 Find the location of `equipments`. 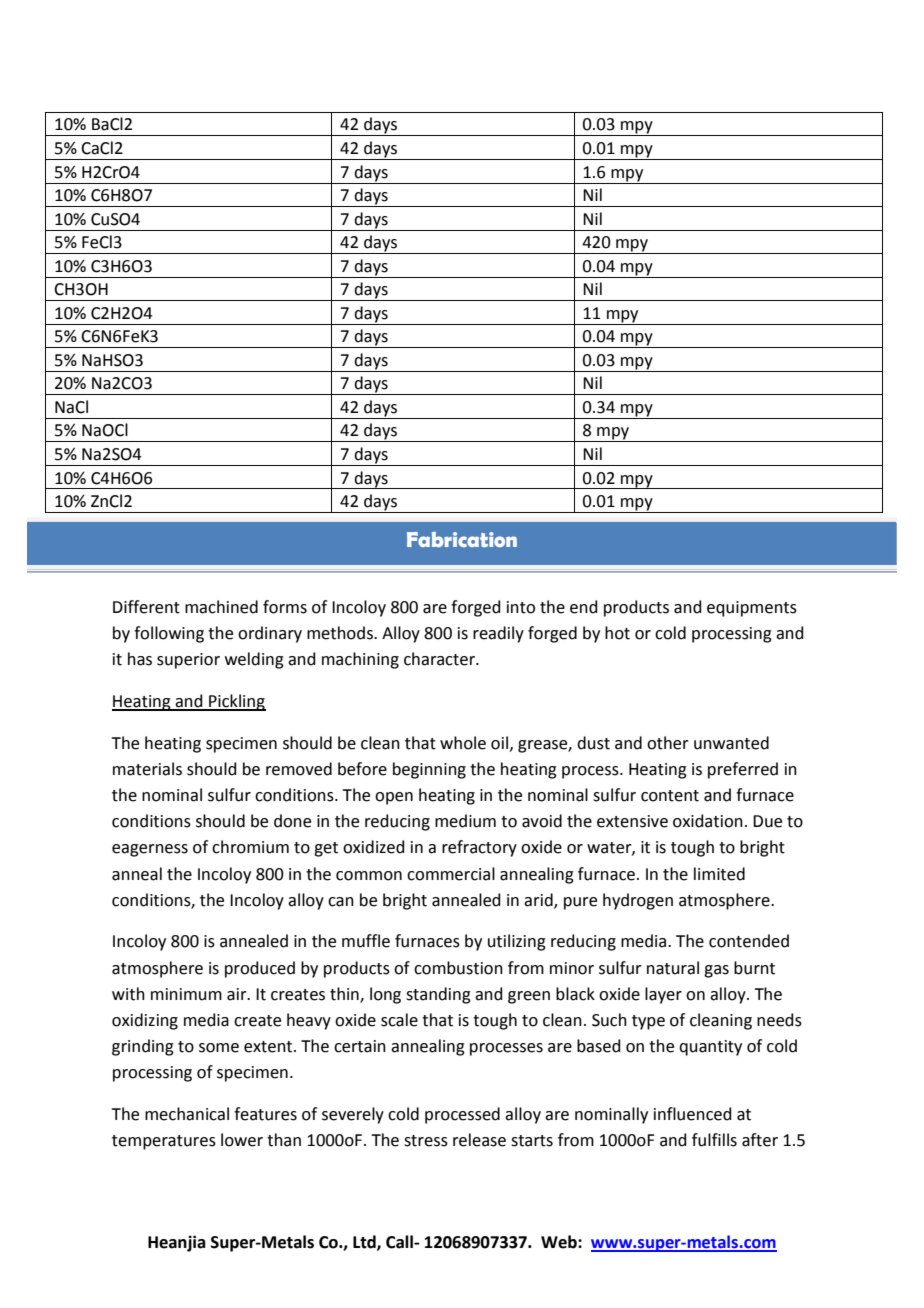

equipments is located at coordinates (752, 609).
